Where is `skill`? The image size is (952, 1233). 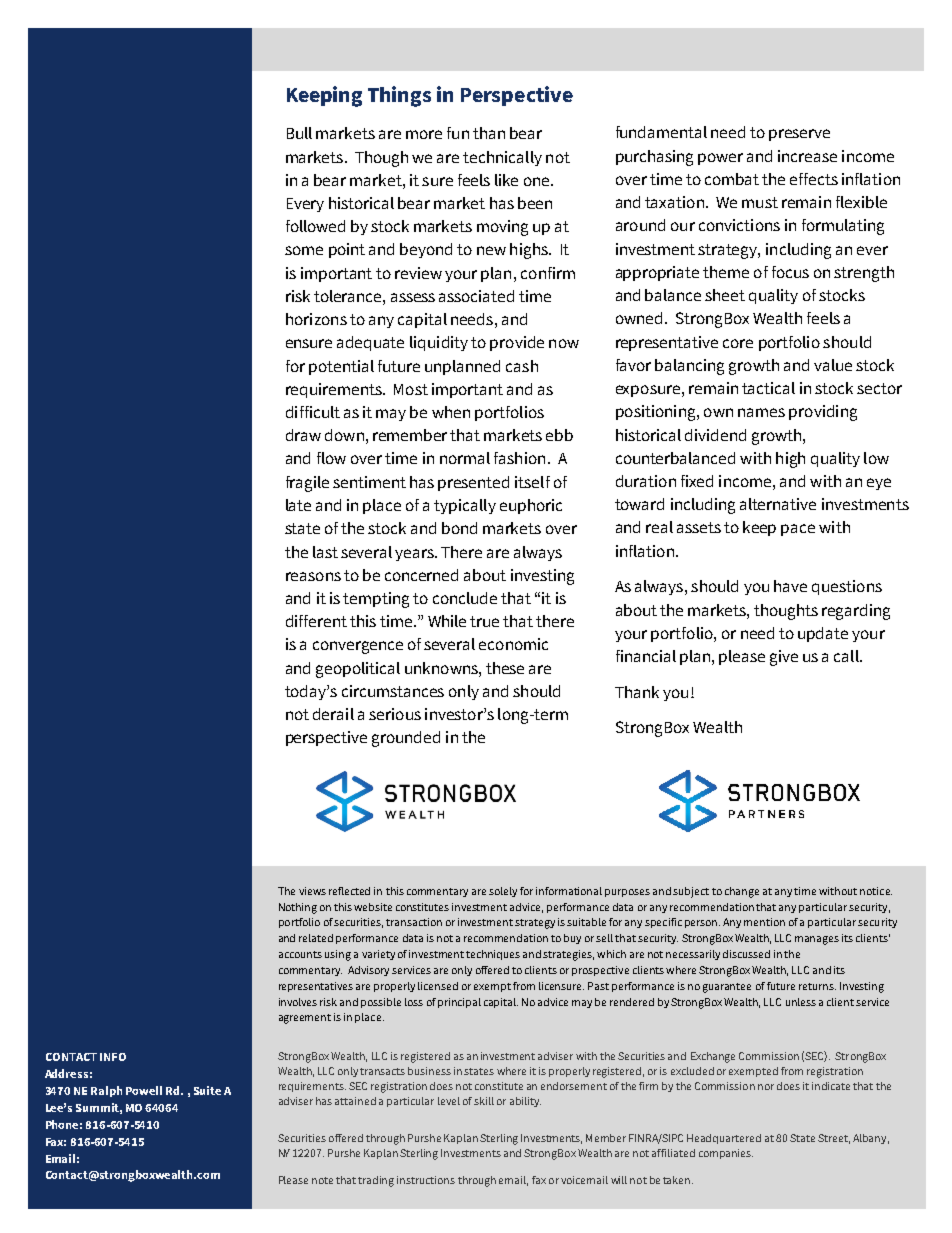 skill is located at coordinates (484, 1101).
